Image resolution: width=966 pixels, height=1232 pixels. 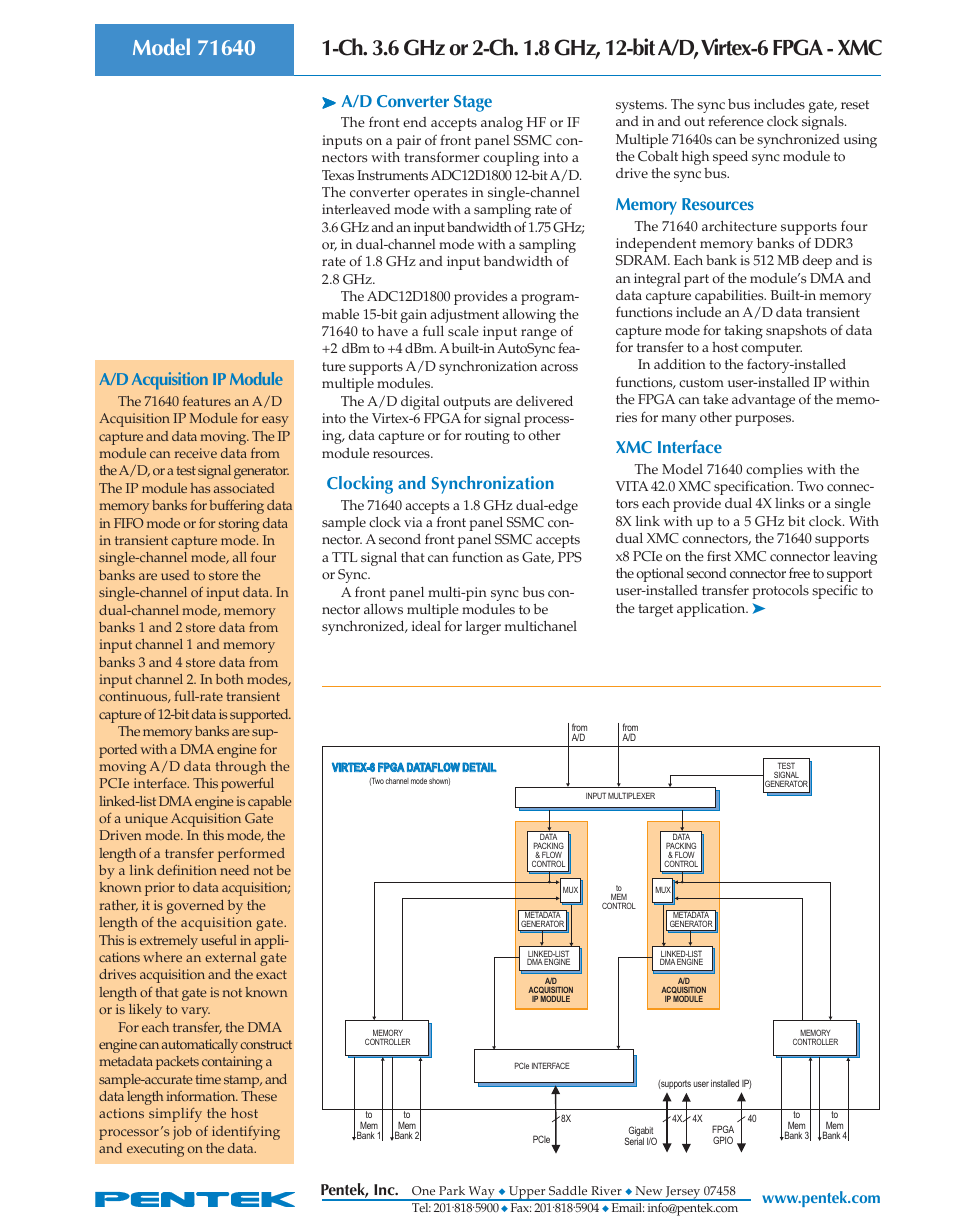 What do you see at coordinates (483, 628) in the document?
I see `larger` at bounding box center [483, 628].
